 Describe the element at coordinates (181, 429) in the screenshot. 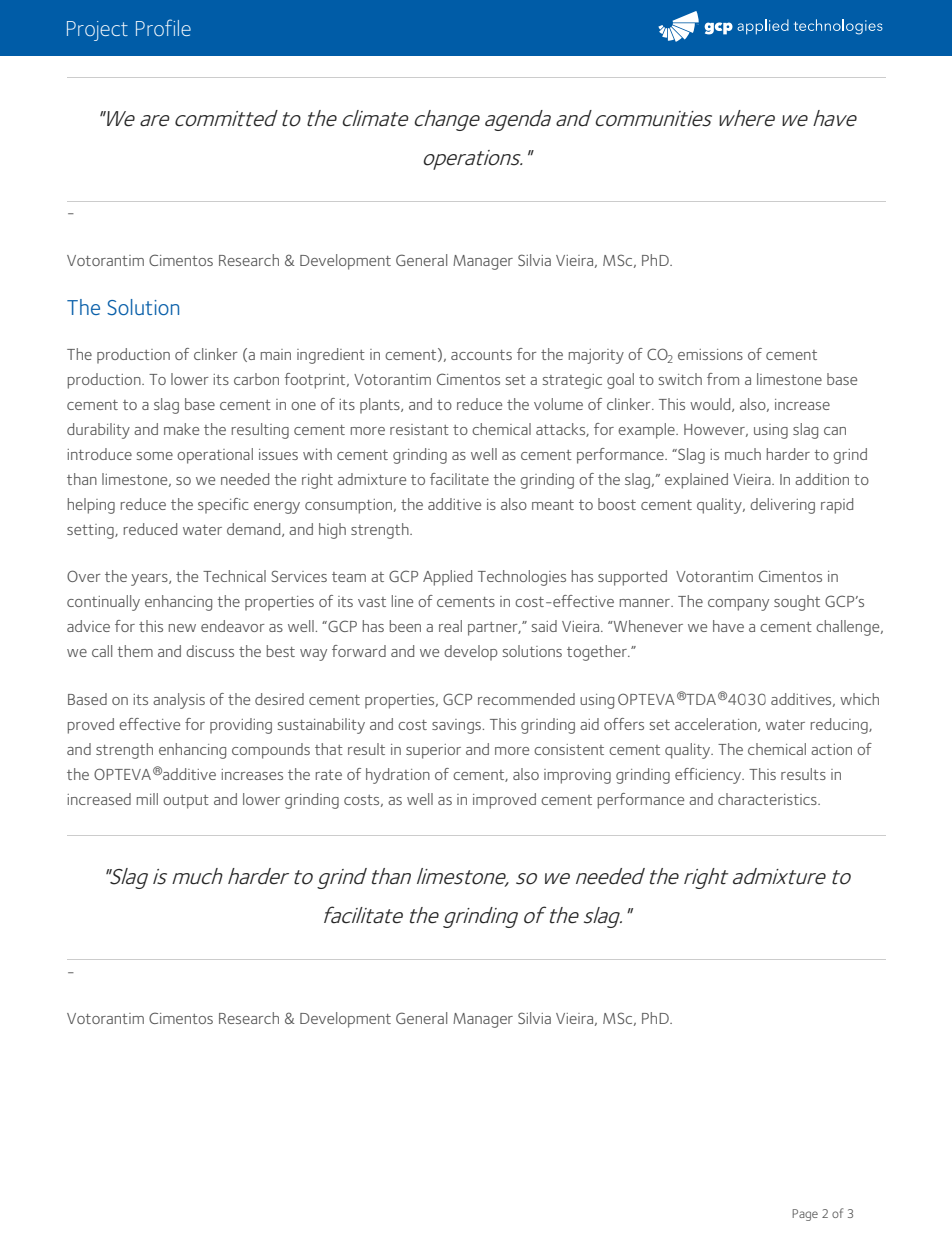

I see `make` at that location.
